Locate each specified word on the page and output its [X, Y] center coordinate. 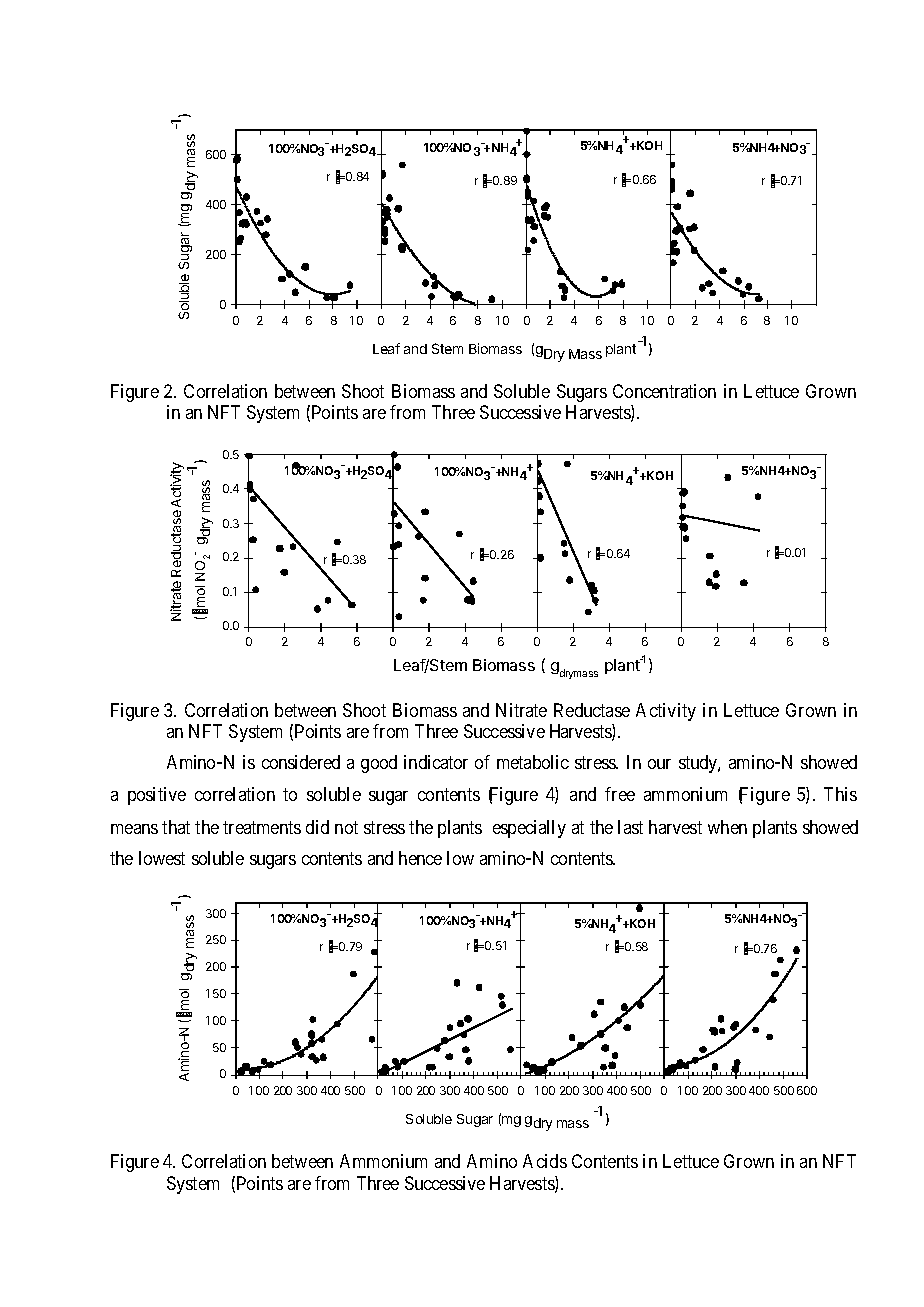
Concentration [664, 391]
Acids [545, 1161]
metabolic [533, 762]
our [659, 764]
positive [157, 796]
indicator [436, 762]
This [840, 794]
